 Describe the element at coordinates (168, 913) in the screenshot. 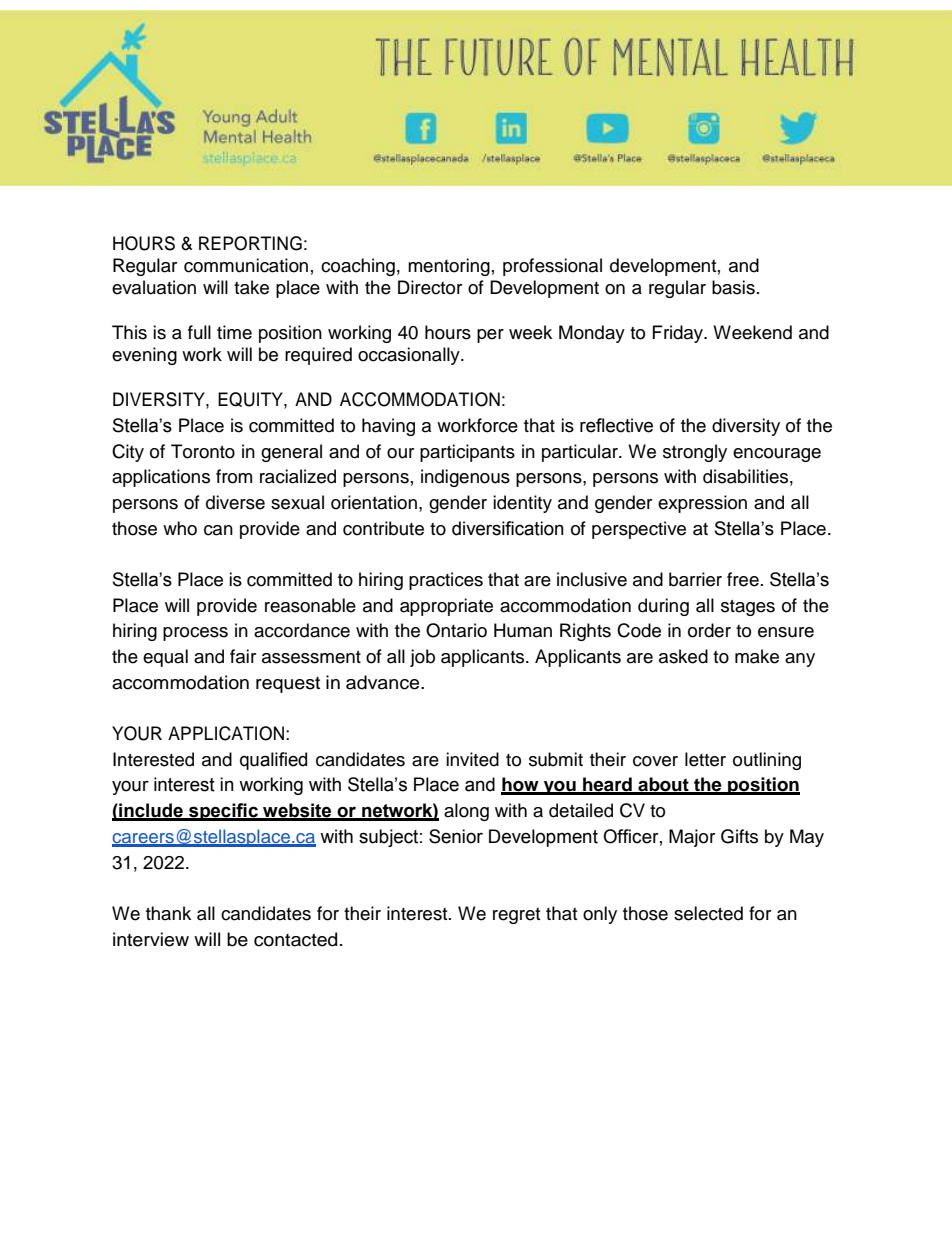

I see `thank` at that location.
